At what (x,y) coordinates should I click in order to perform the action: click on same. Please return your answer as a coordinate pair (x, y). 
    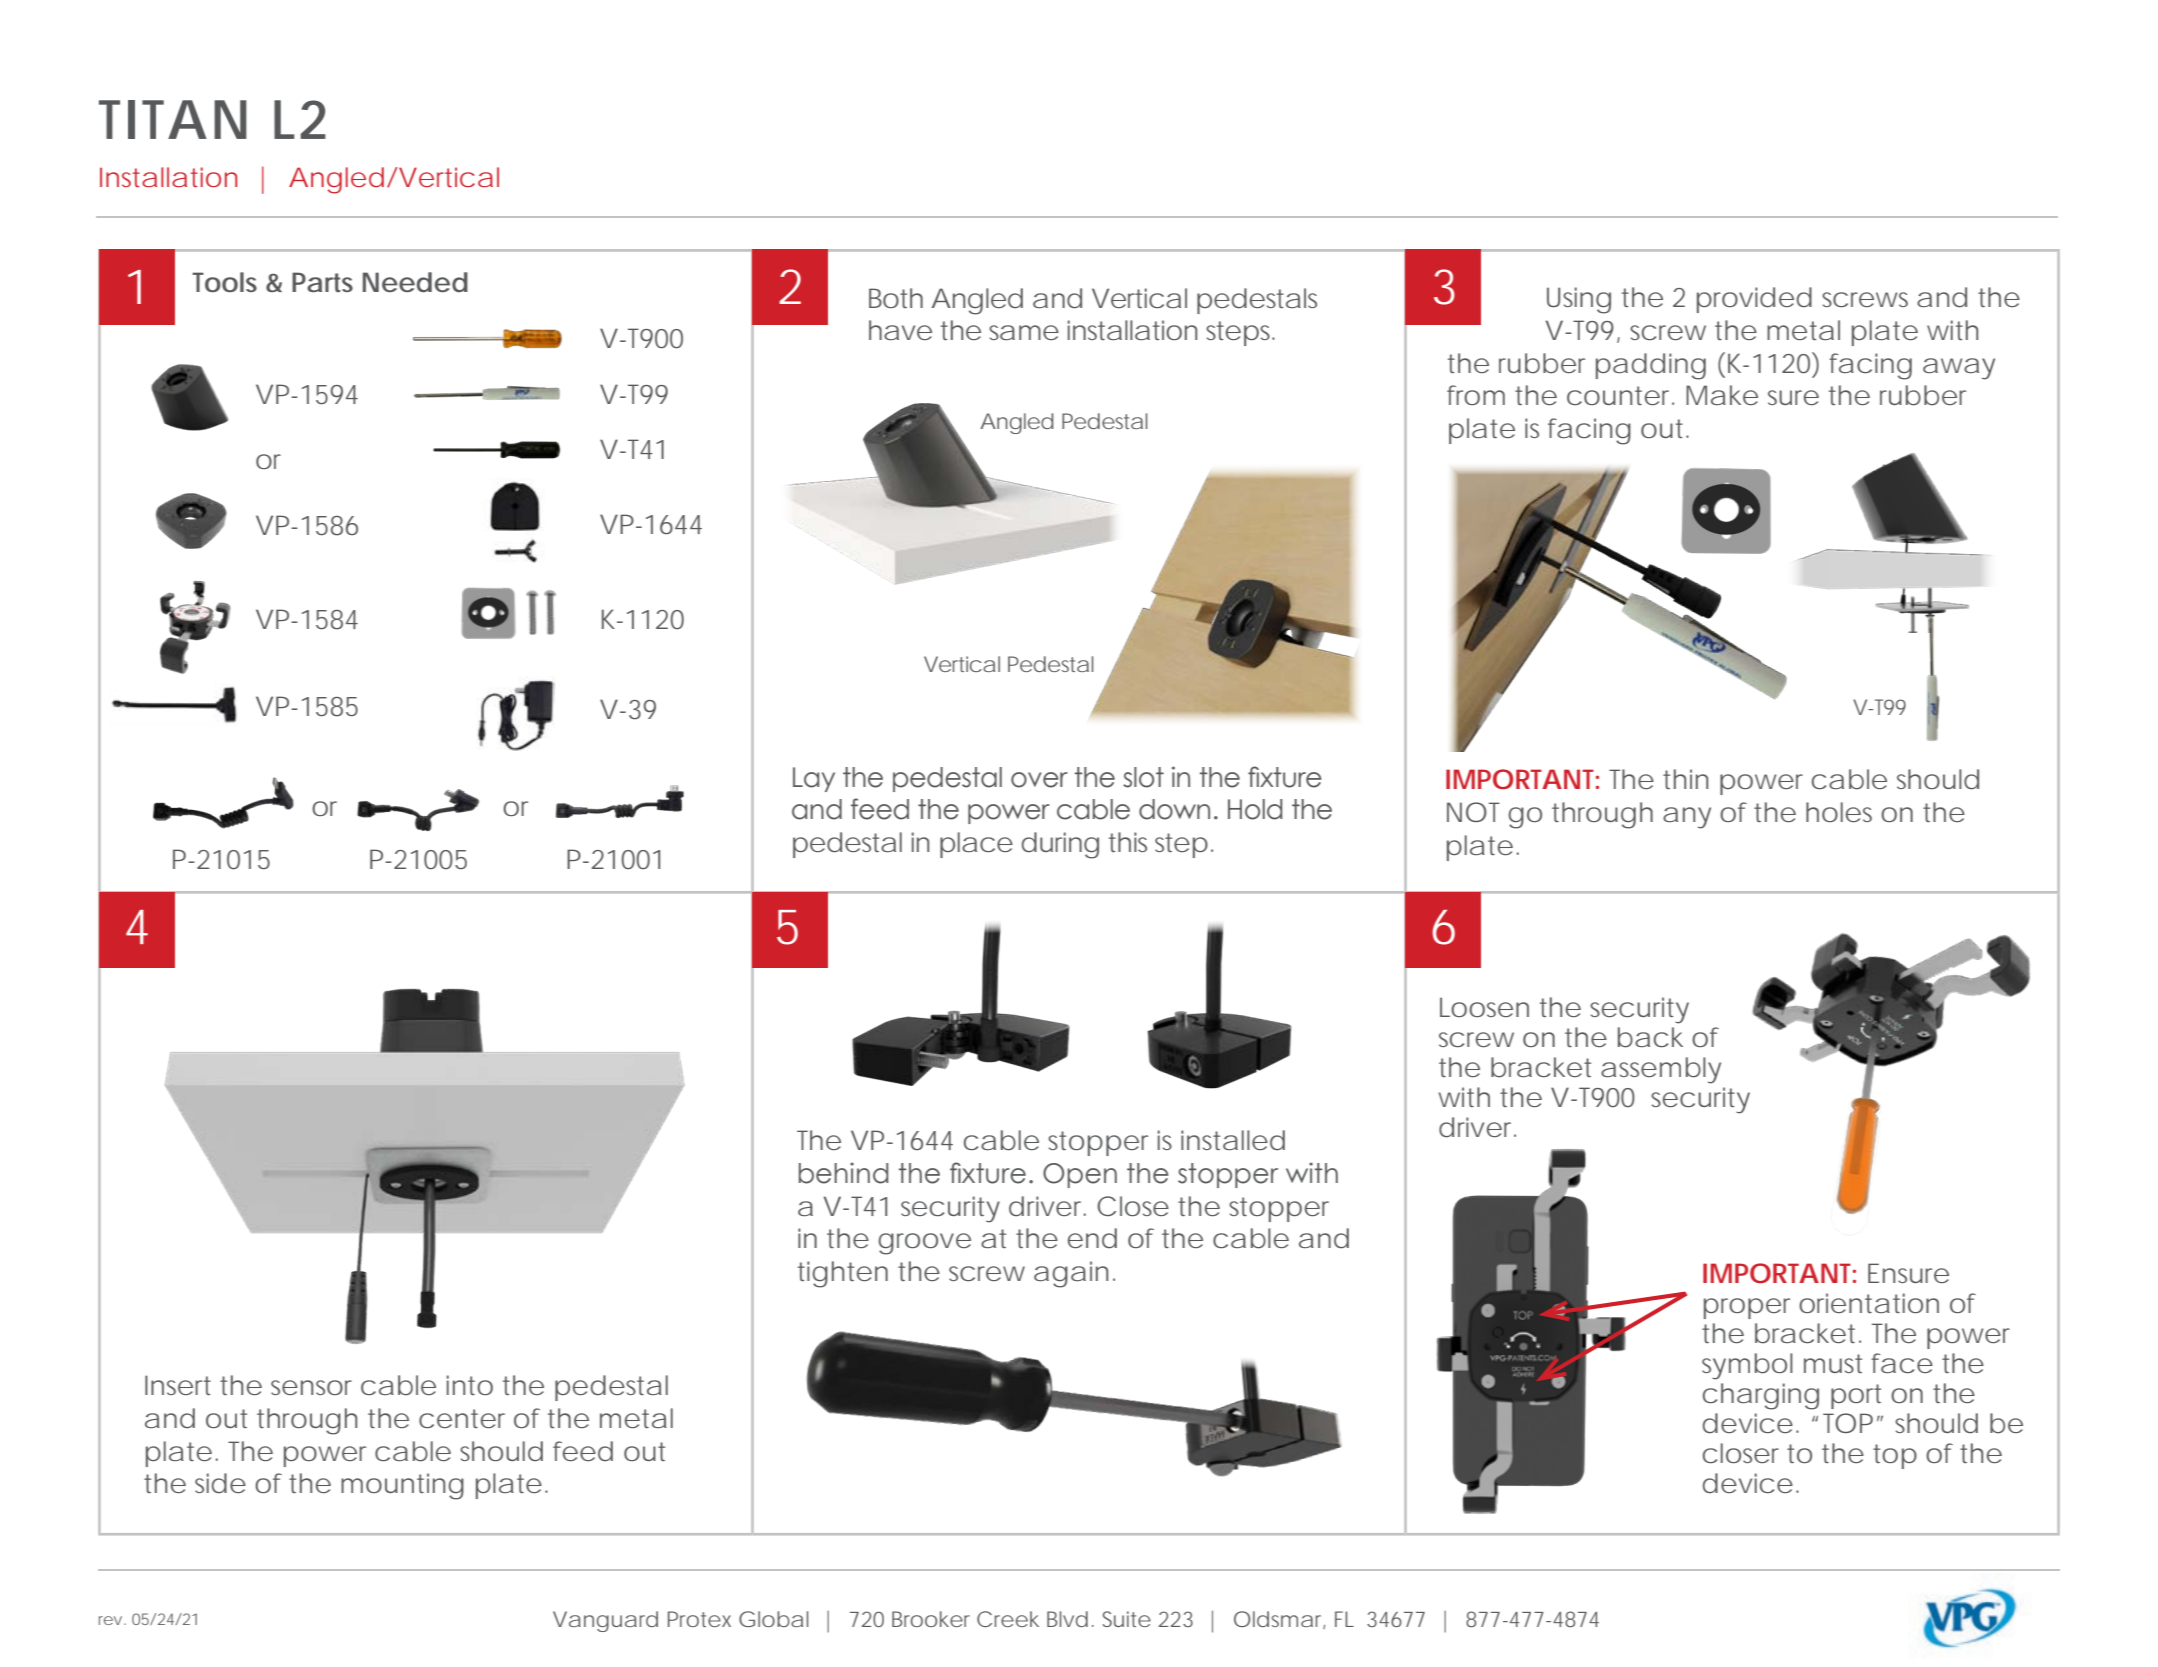
    Looking at the image, I should click on (1024, 332).
